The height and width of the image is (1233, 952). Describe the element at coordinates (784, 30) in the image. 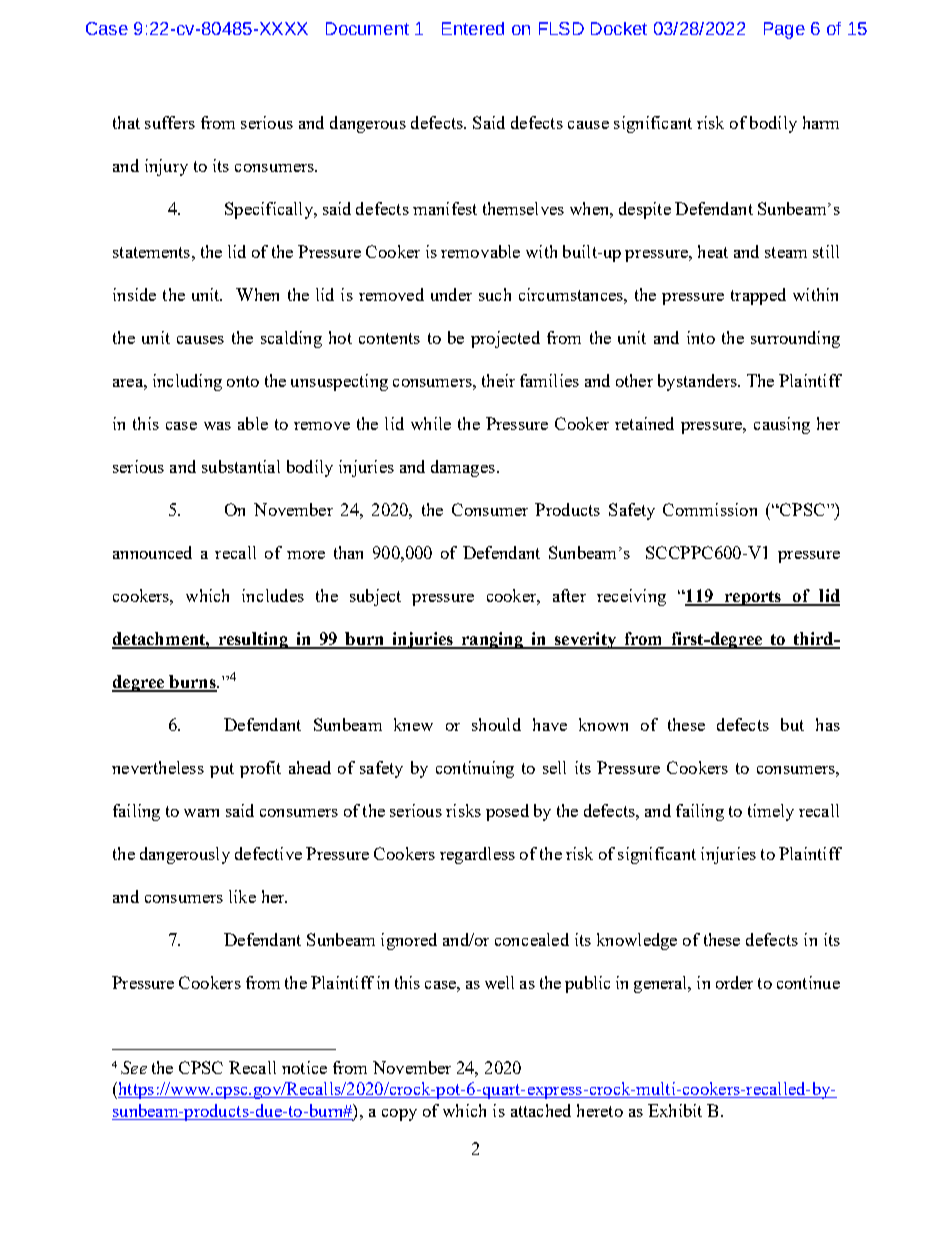

I see `Page` at that location.
